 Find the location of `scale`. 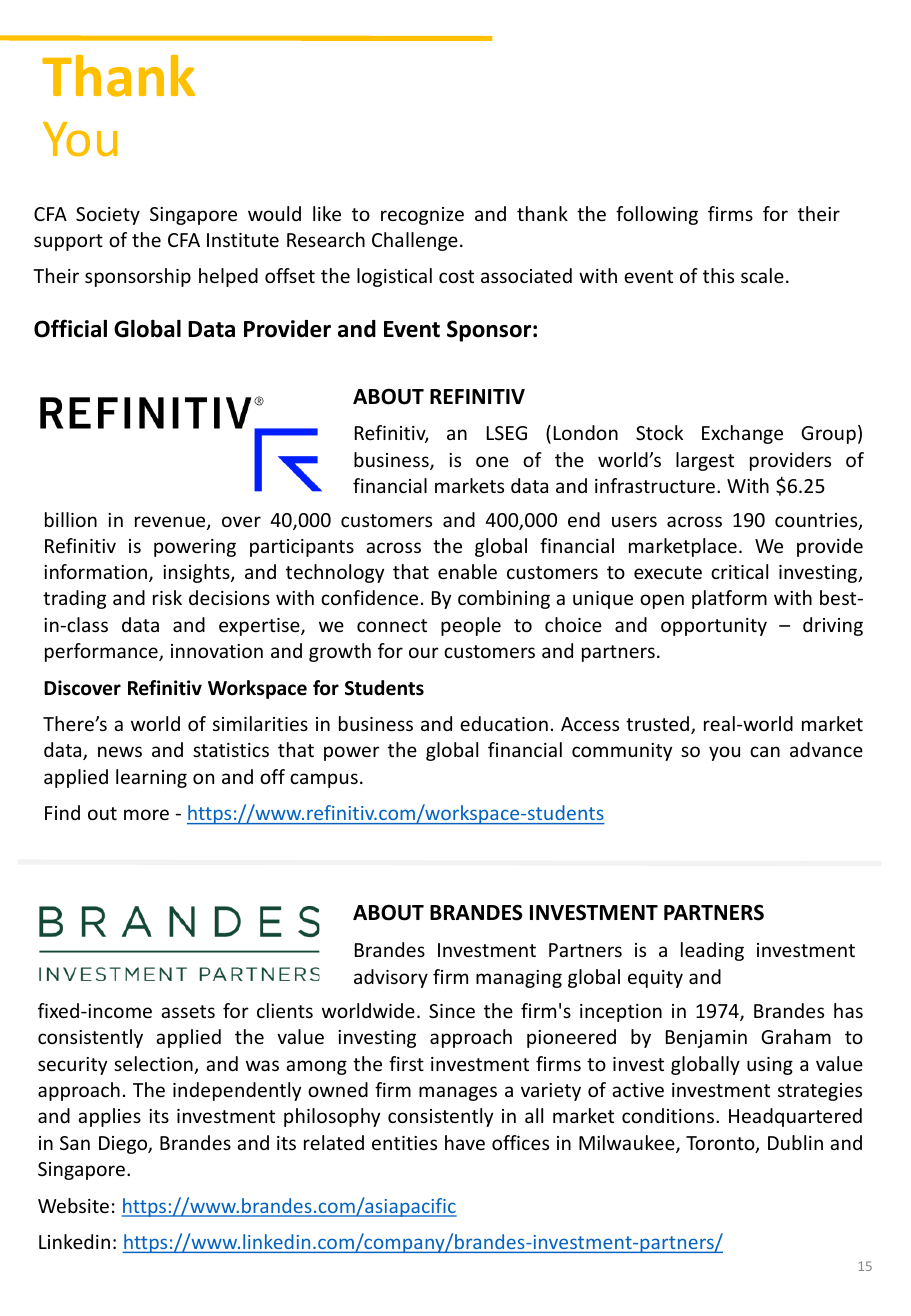

scale is located at coordinates (762, 275).
